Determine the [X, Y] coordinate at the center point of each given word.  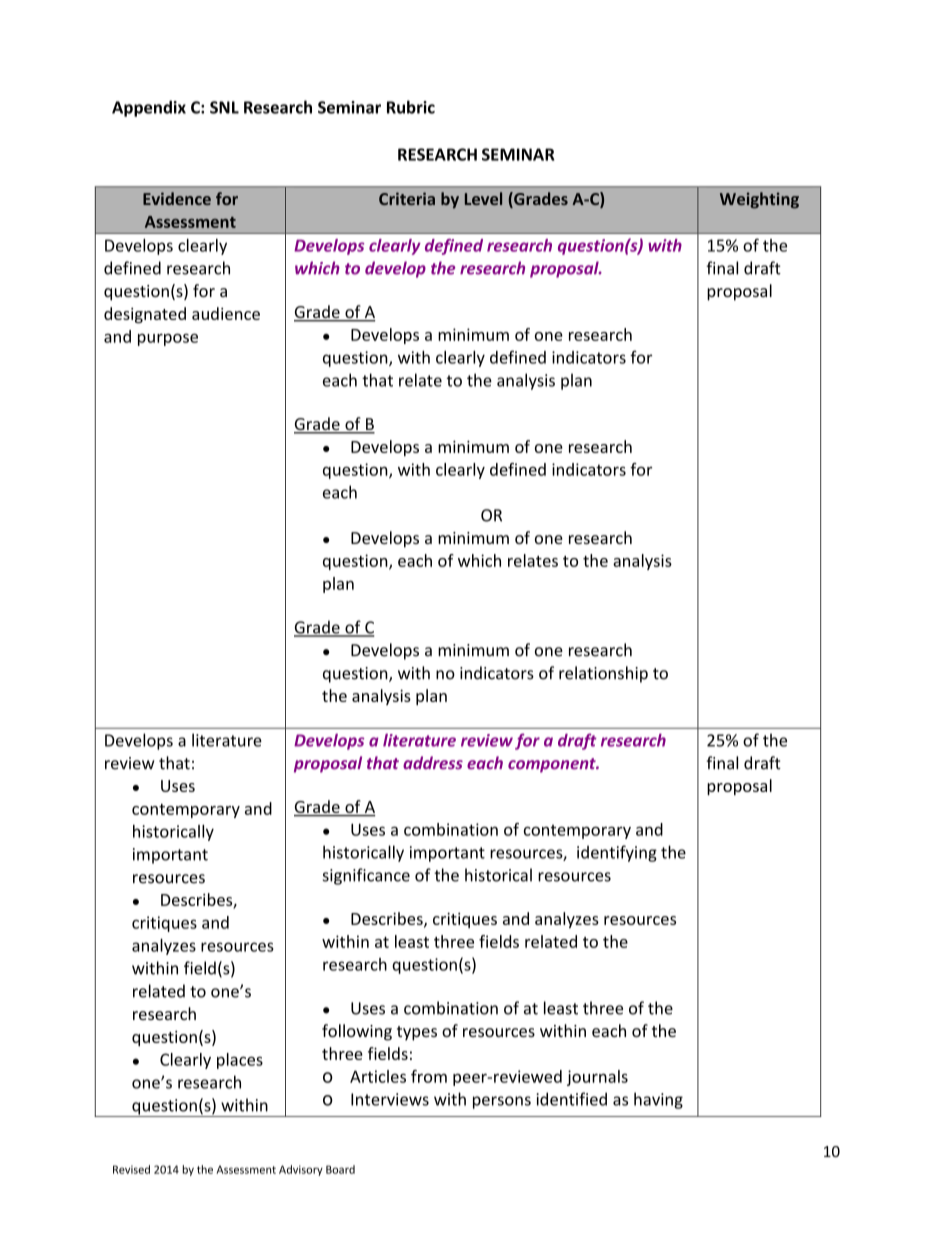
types [417, 1033]
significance [366, 876]
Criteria [407, 198]
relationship [603, 674]
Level [483, 198]
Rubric [411, 107]
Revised [131, 1169]
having [658, 1100]
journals [597, 1078]
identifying [617, 853]
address [433, 763]
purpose [168, 339]
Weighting [759, 200]
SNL [224, 107]
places [240, 1061]
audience [226, 313]
